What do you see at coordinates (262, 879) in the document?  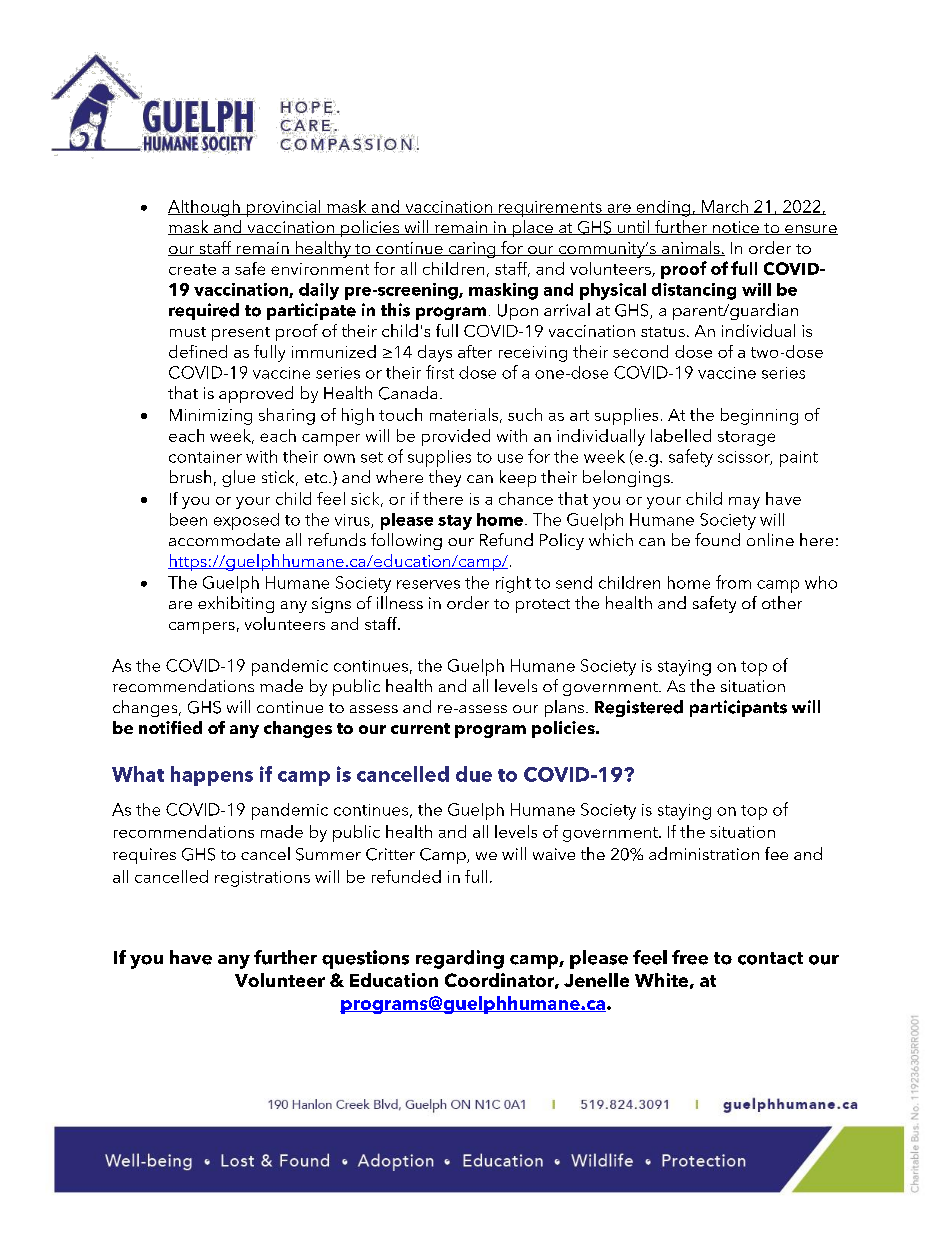 I see `registrations` at bounding box center [262, 879].
